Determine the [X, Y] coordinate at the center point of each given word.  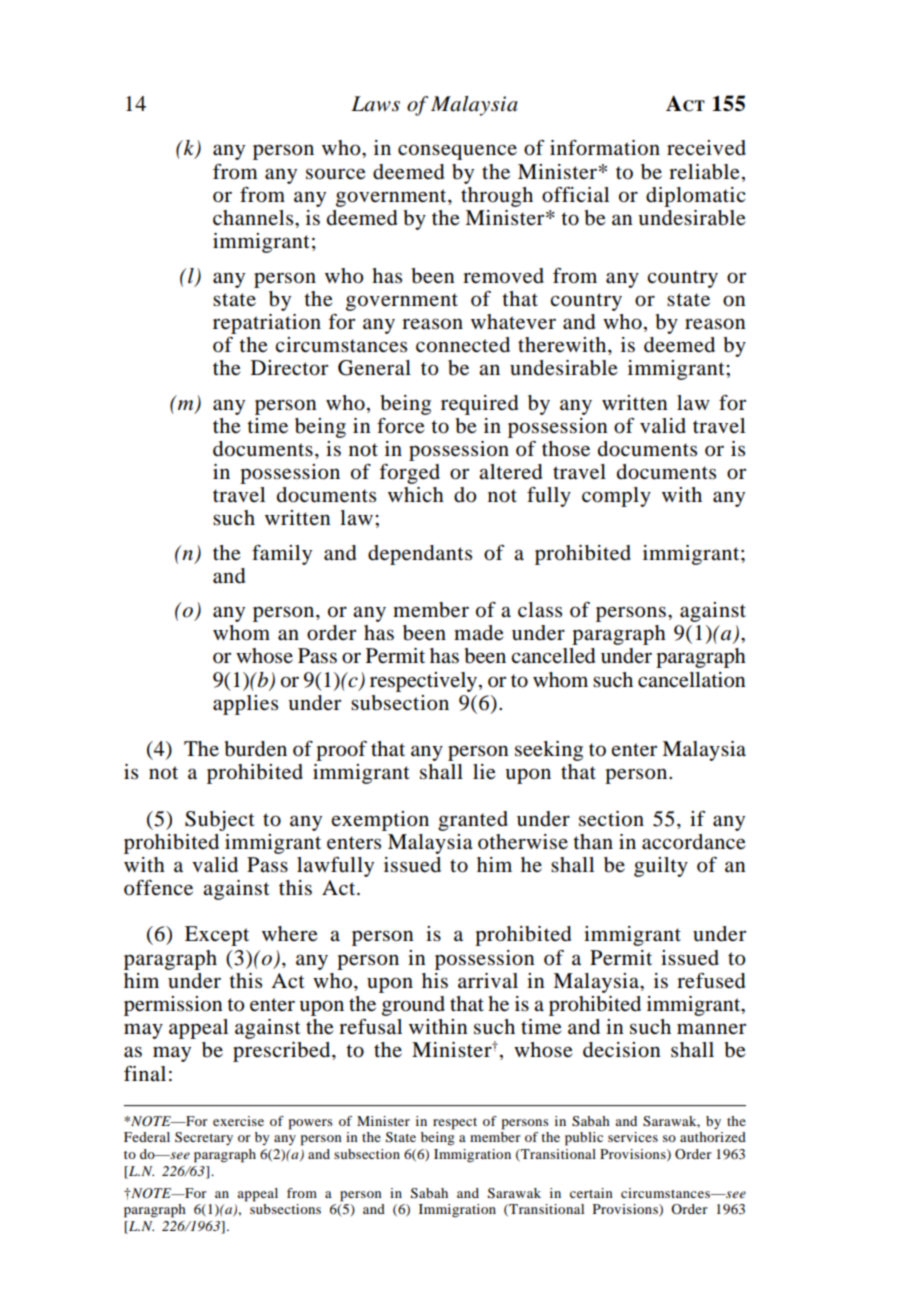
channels [254, 218]
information [605, 148]
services [633, 1137]
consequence [457, 152]
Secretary [204, 1138]
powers [311, 1124]
